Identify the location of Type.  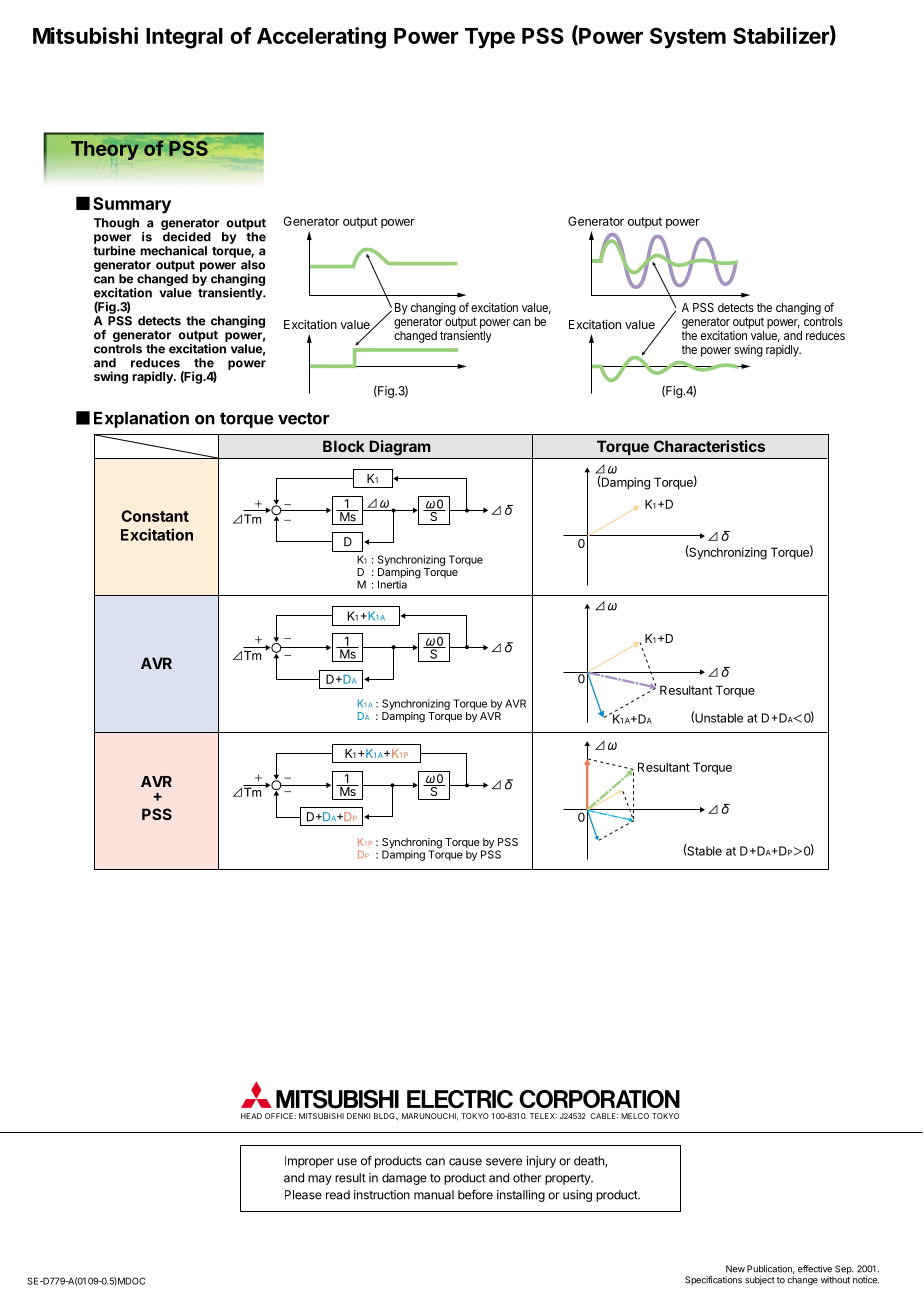
(490, 38).
